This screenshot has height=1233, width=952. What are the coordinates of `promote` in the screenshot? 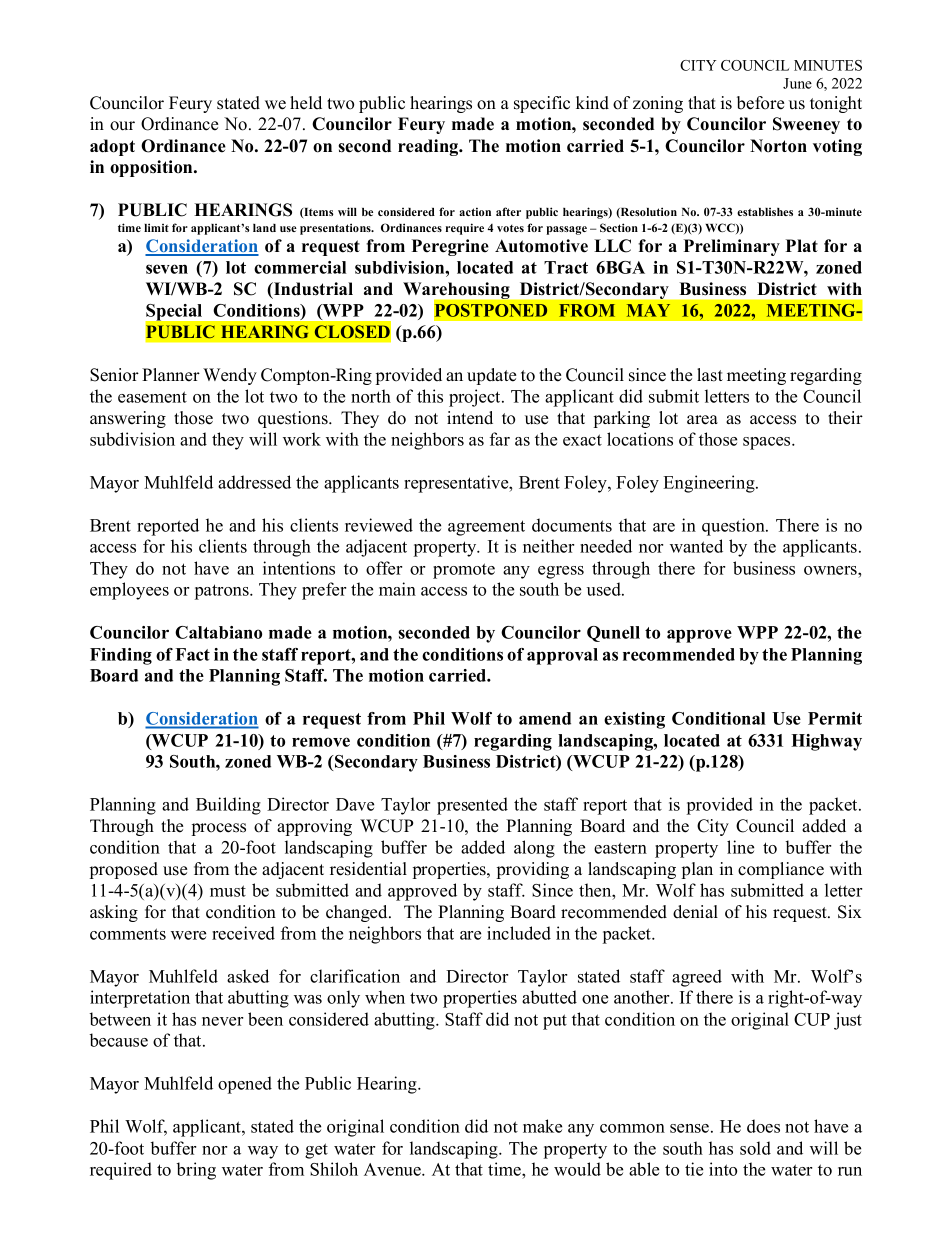 It's located at (464, 571).
